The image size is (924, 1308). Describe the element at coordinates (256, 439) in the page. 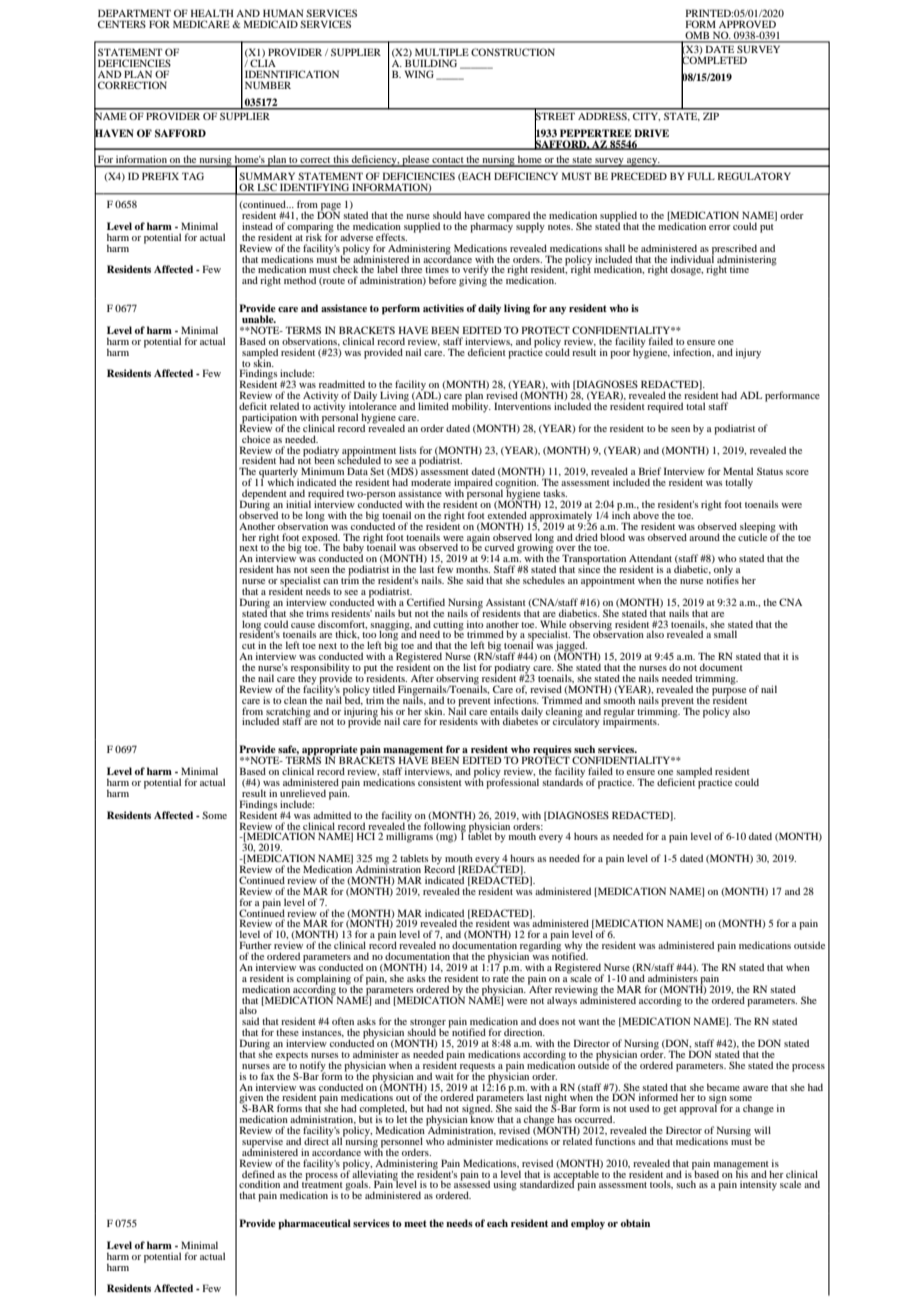

I see `choice` at that location.
